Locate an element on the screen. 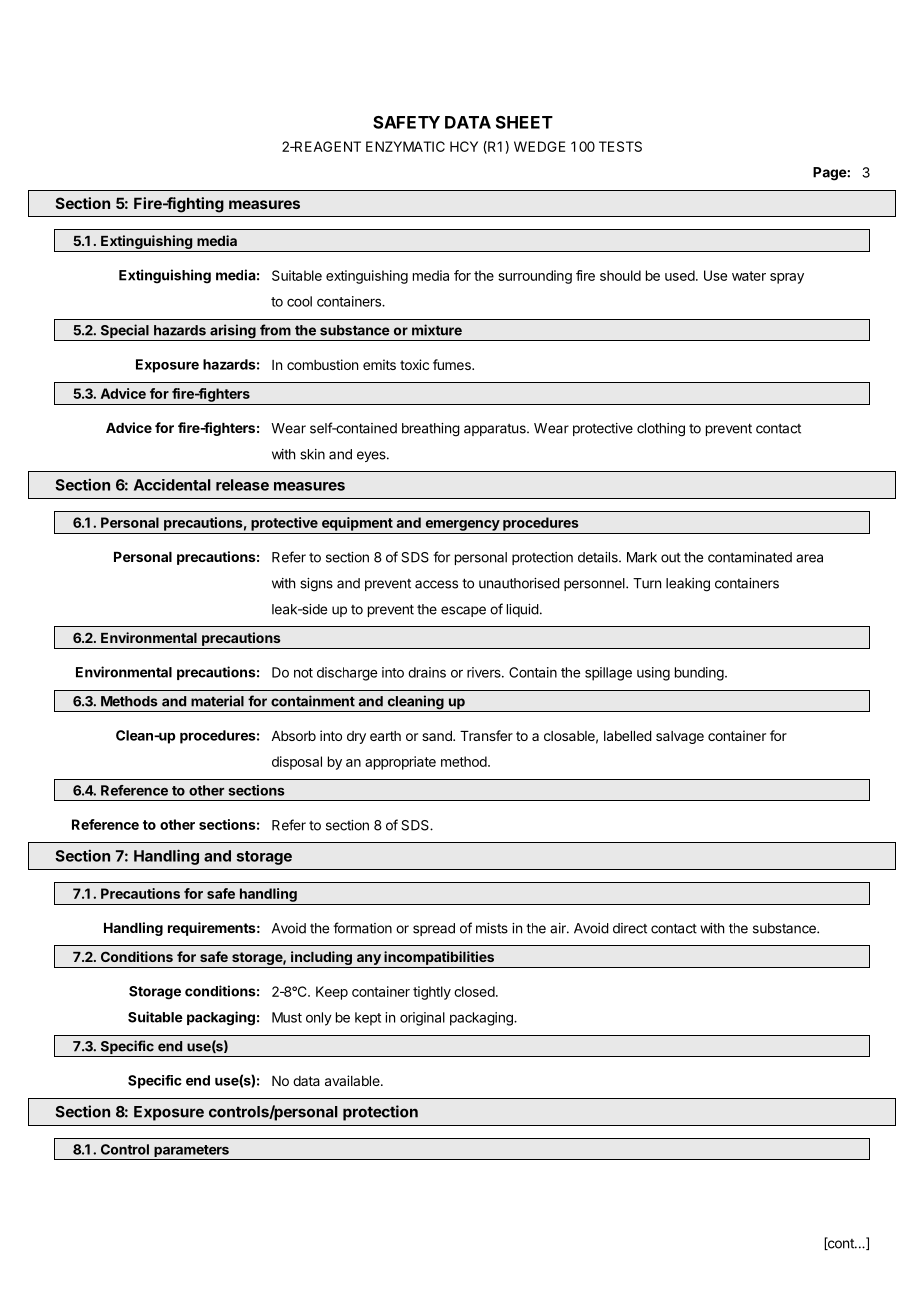 Image resolution: width=924 pixels, height=1308 pixels. available is located at coordinates (353, 1080).
